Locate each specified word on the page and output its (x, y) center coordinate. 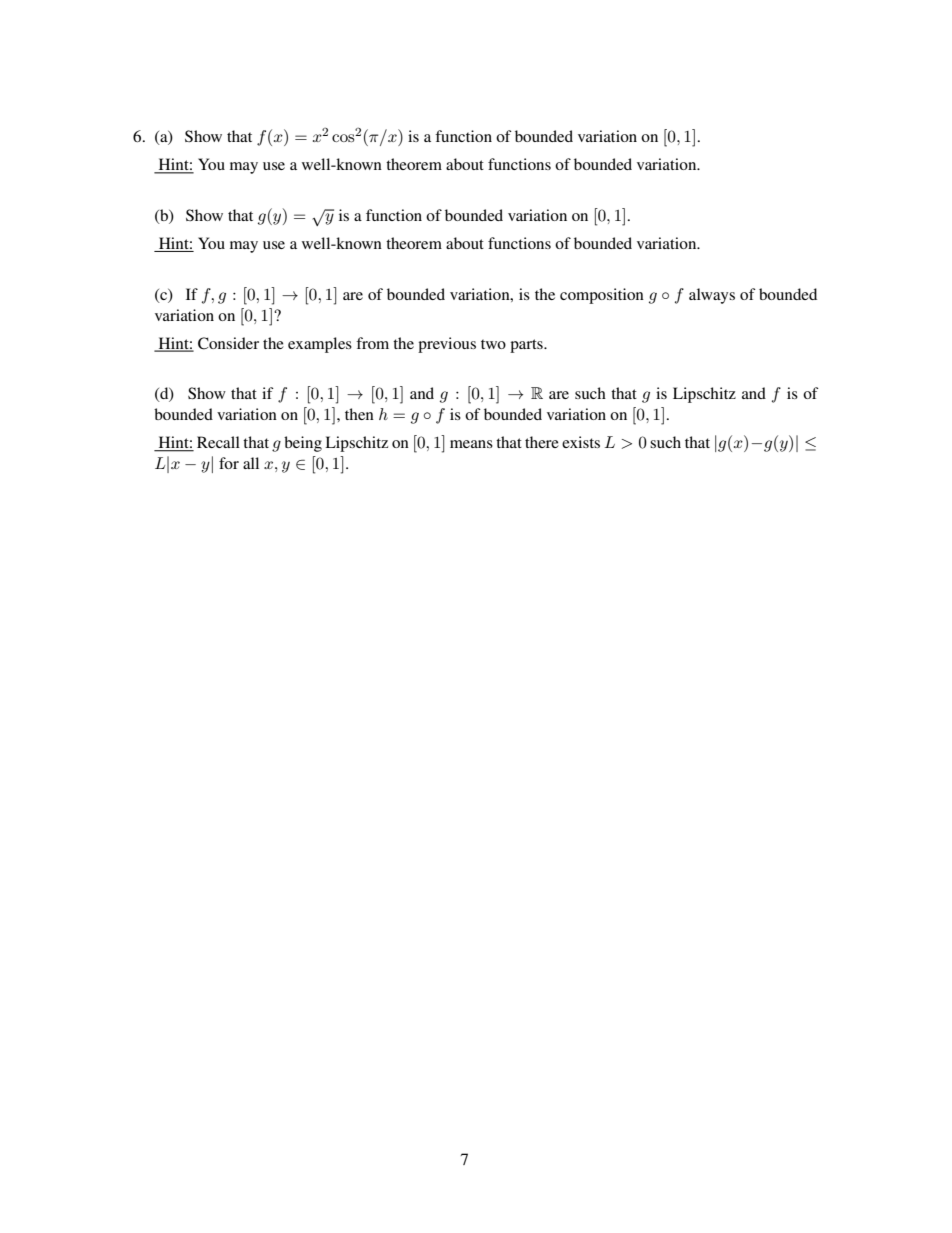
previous (447, 345)
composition (602, 296)
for (229, 463)
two (493, 344)
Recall (218, 442)
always (712, 296)
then (359, 414)
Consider (228, 343)
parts (527, 346)
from (372, 343)
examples (320, 345)
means (471, 444)
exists (581, 442)
